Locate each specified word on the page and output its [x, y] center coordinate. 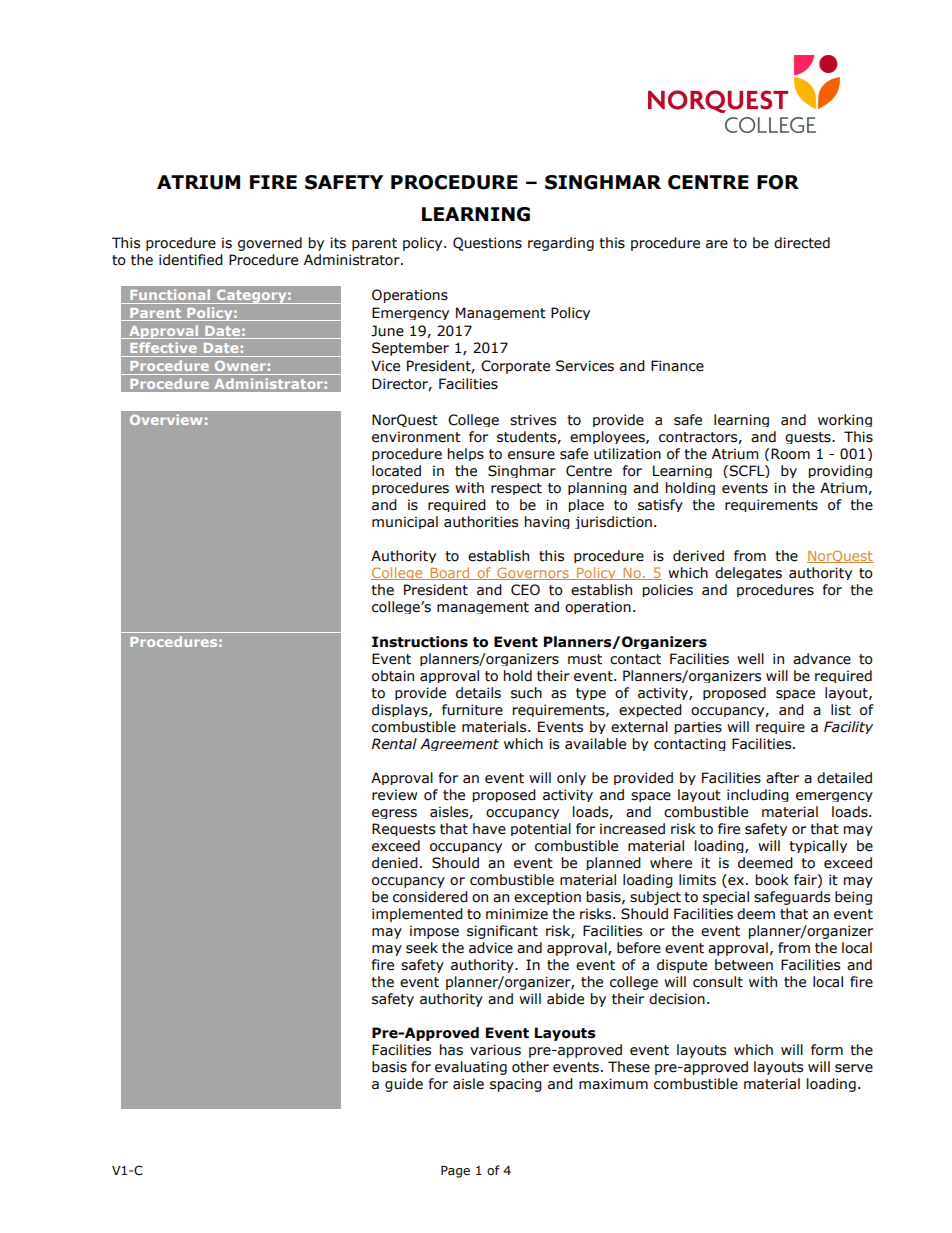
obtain [393, 676]
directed [802, 243]
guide [404, 1085]
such [526, 693]
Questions [487, 244]
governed [270, 244]
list [841, 710]
